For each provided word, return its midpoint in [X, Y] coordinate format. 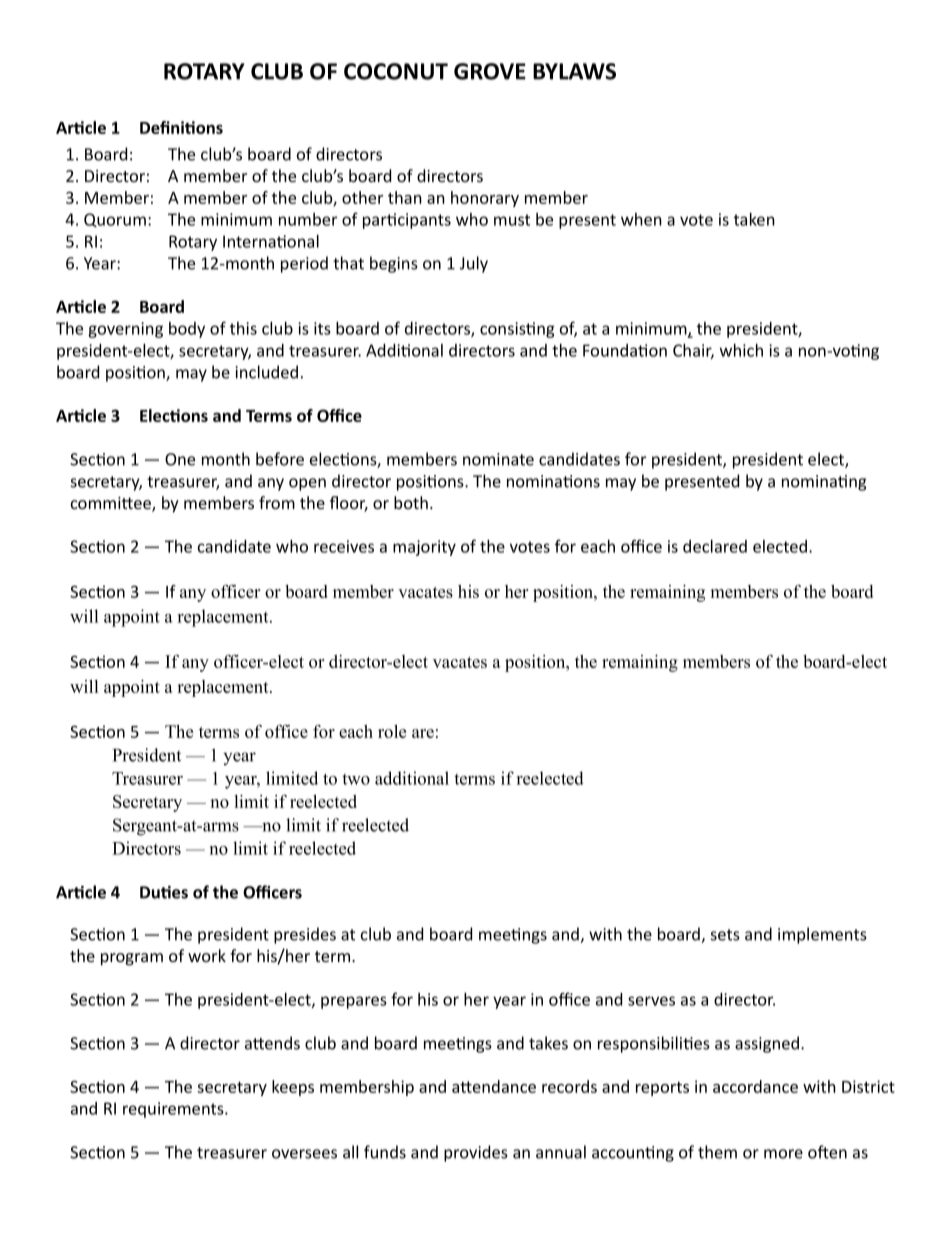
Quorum [115, 220]
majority [424, 548]
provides [476, 1153]
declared [715, 546]
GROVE [490, 71]
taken [754, 219]
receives [344, 546]
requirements [174, 1110]
